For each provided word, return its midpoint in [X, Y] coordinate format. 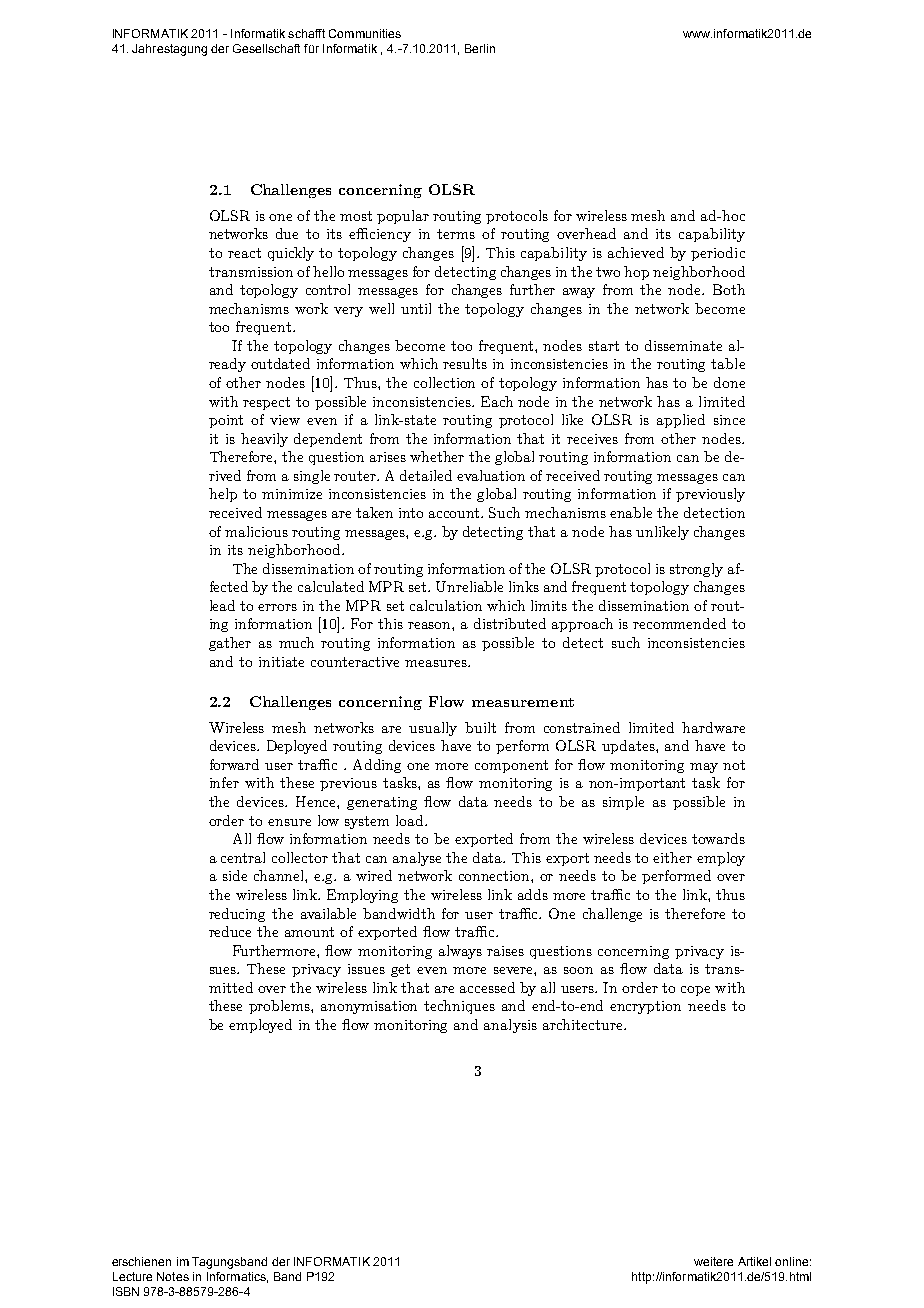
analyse [417, 859]
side [235, 875]
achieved [636, 252]
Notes [173, 1276]
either [672, 857]
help [223, 495]
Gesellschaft [266, 48]
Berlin [480, 48]
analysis [510, 1026]
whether [437, 456]
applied [681, 421]
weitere [713, 1261]
